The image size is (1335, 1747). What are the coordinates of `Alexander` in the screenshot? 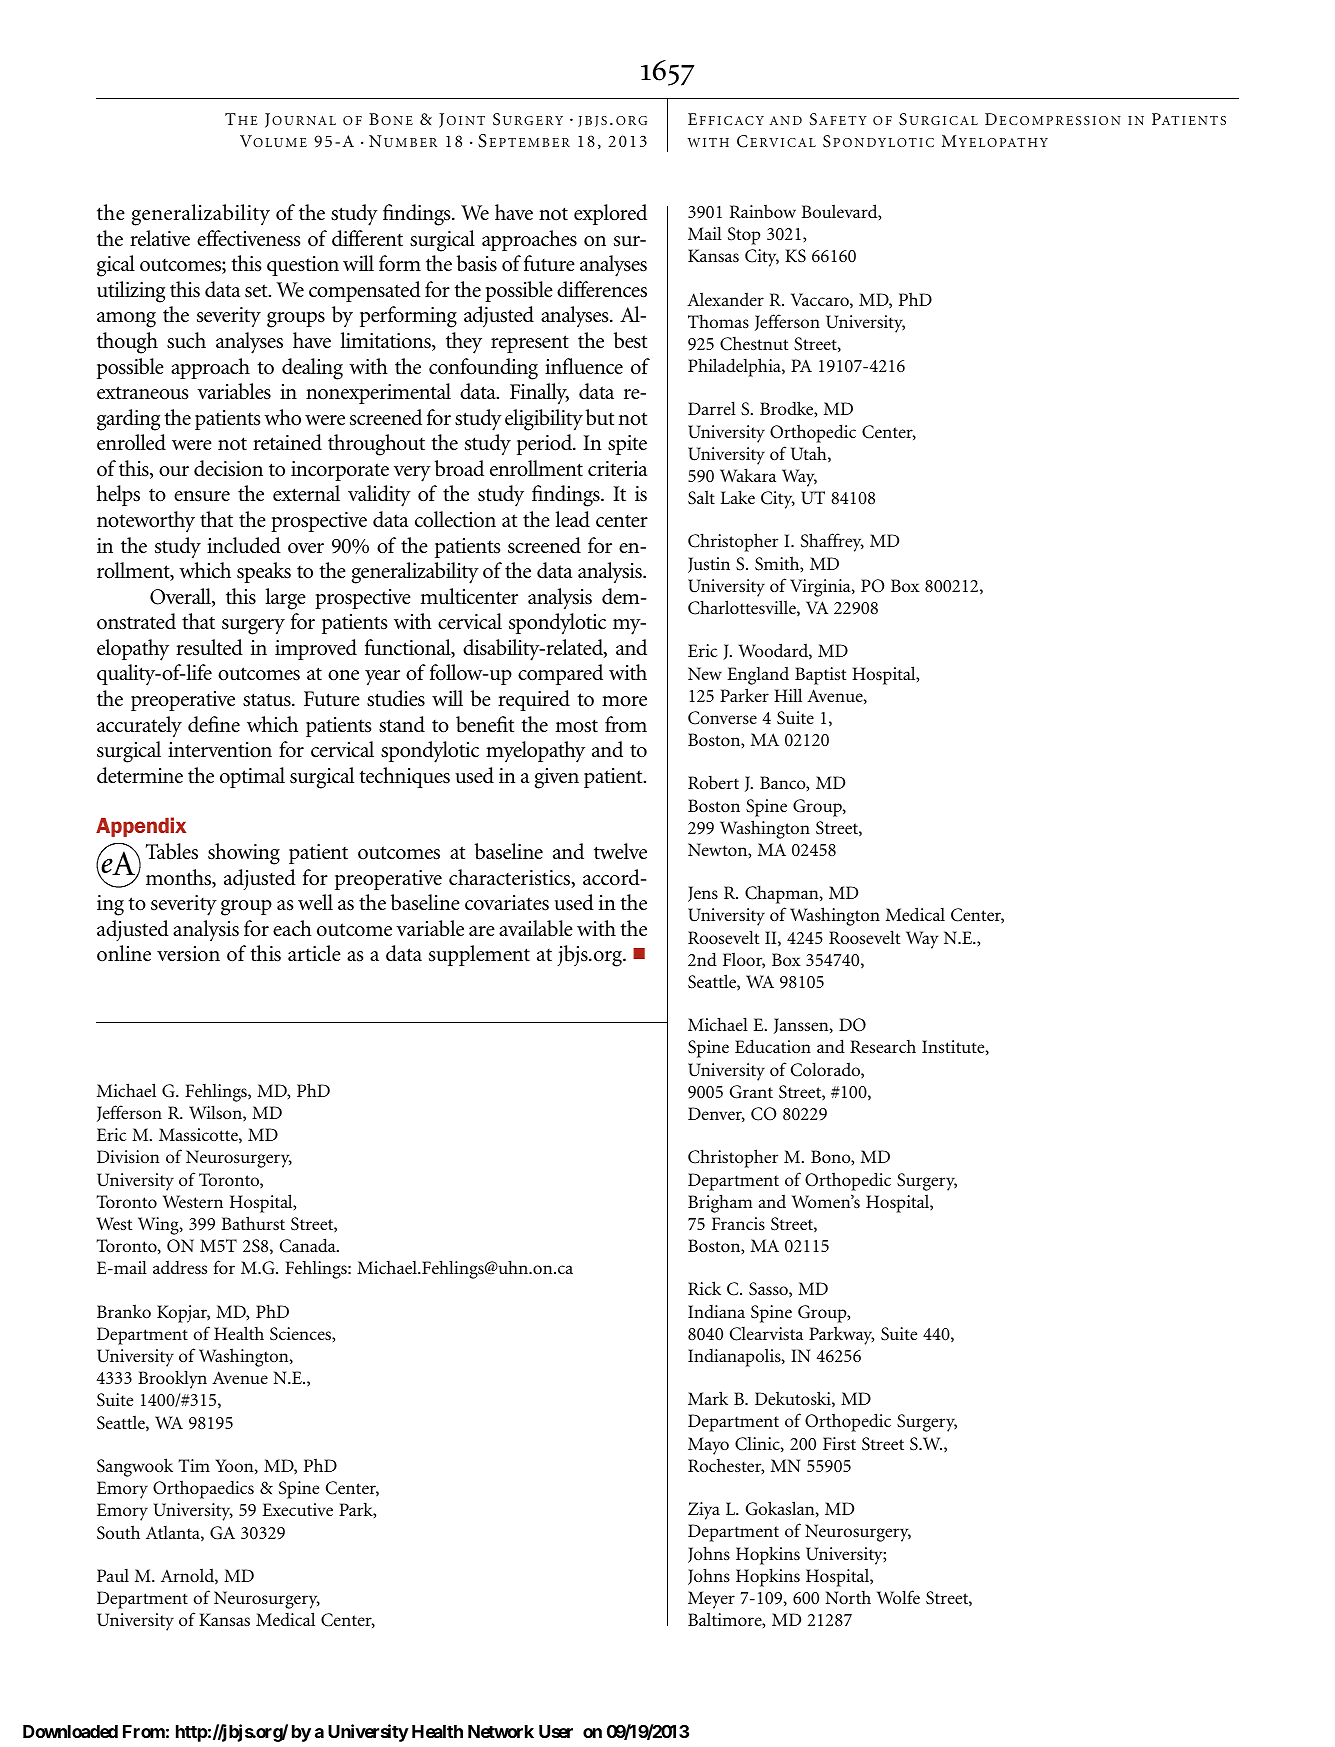 It's located at (725, 299).
